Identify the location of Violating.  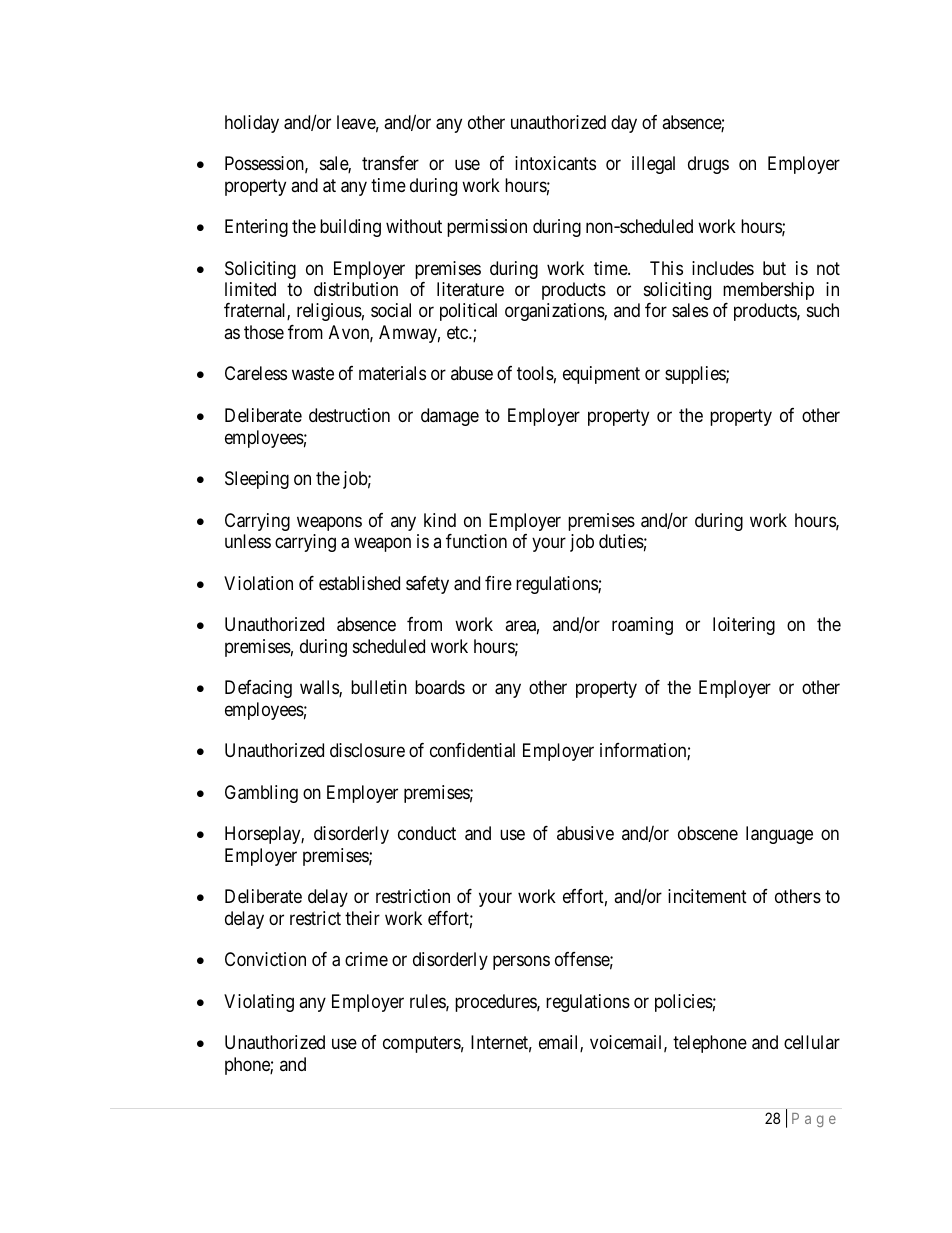
(259, 1003).
